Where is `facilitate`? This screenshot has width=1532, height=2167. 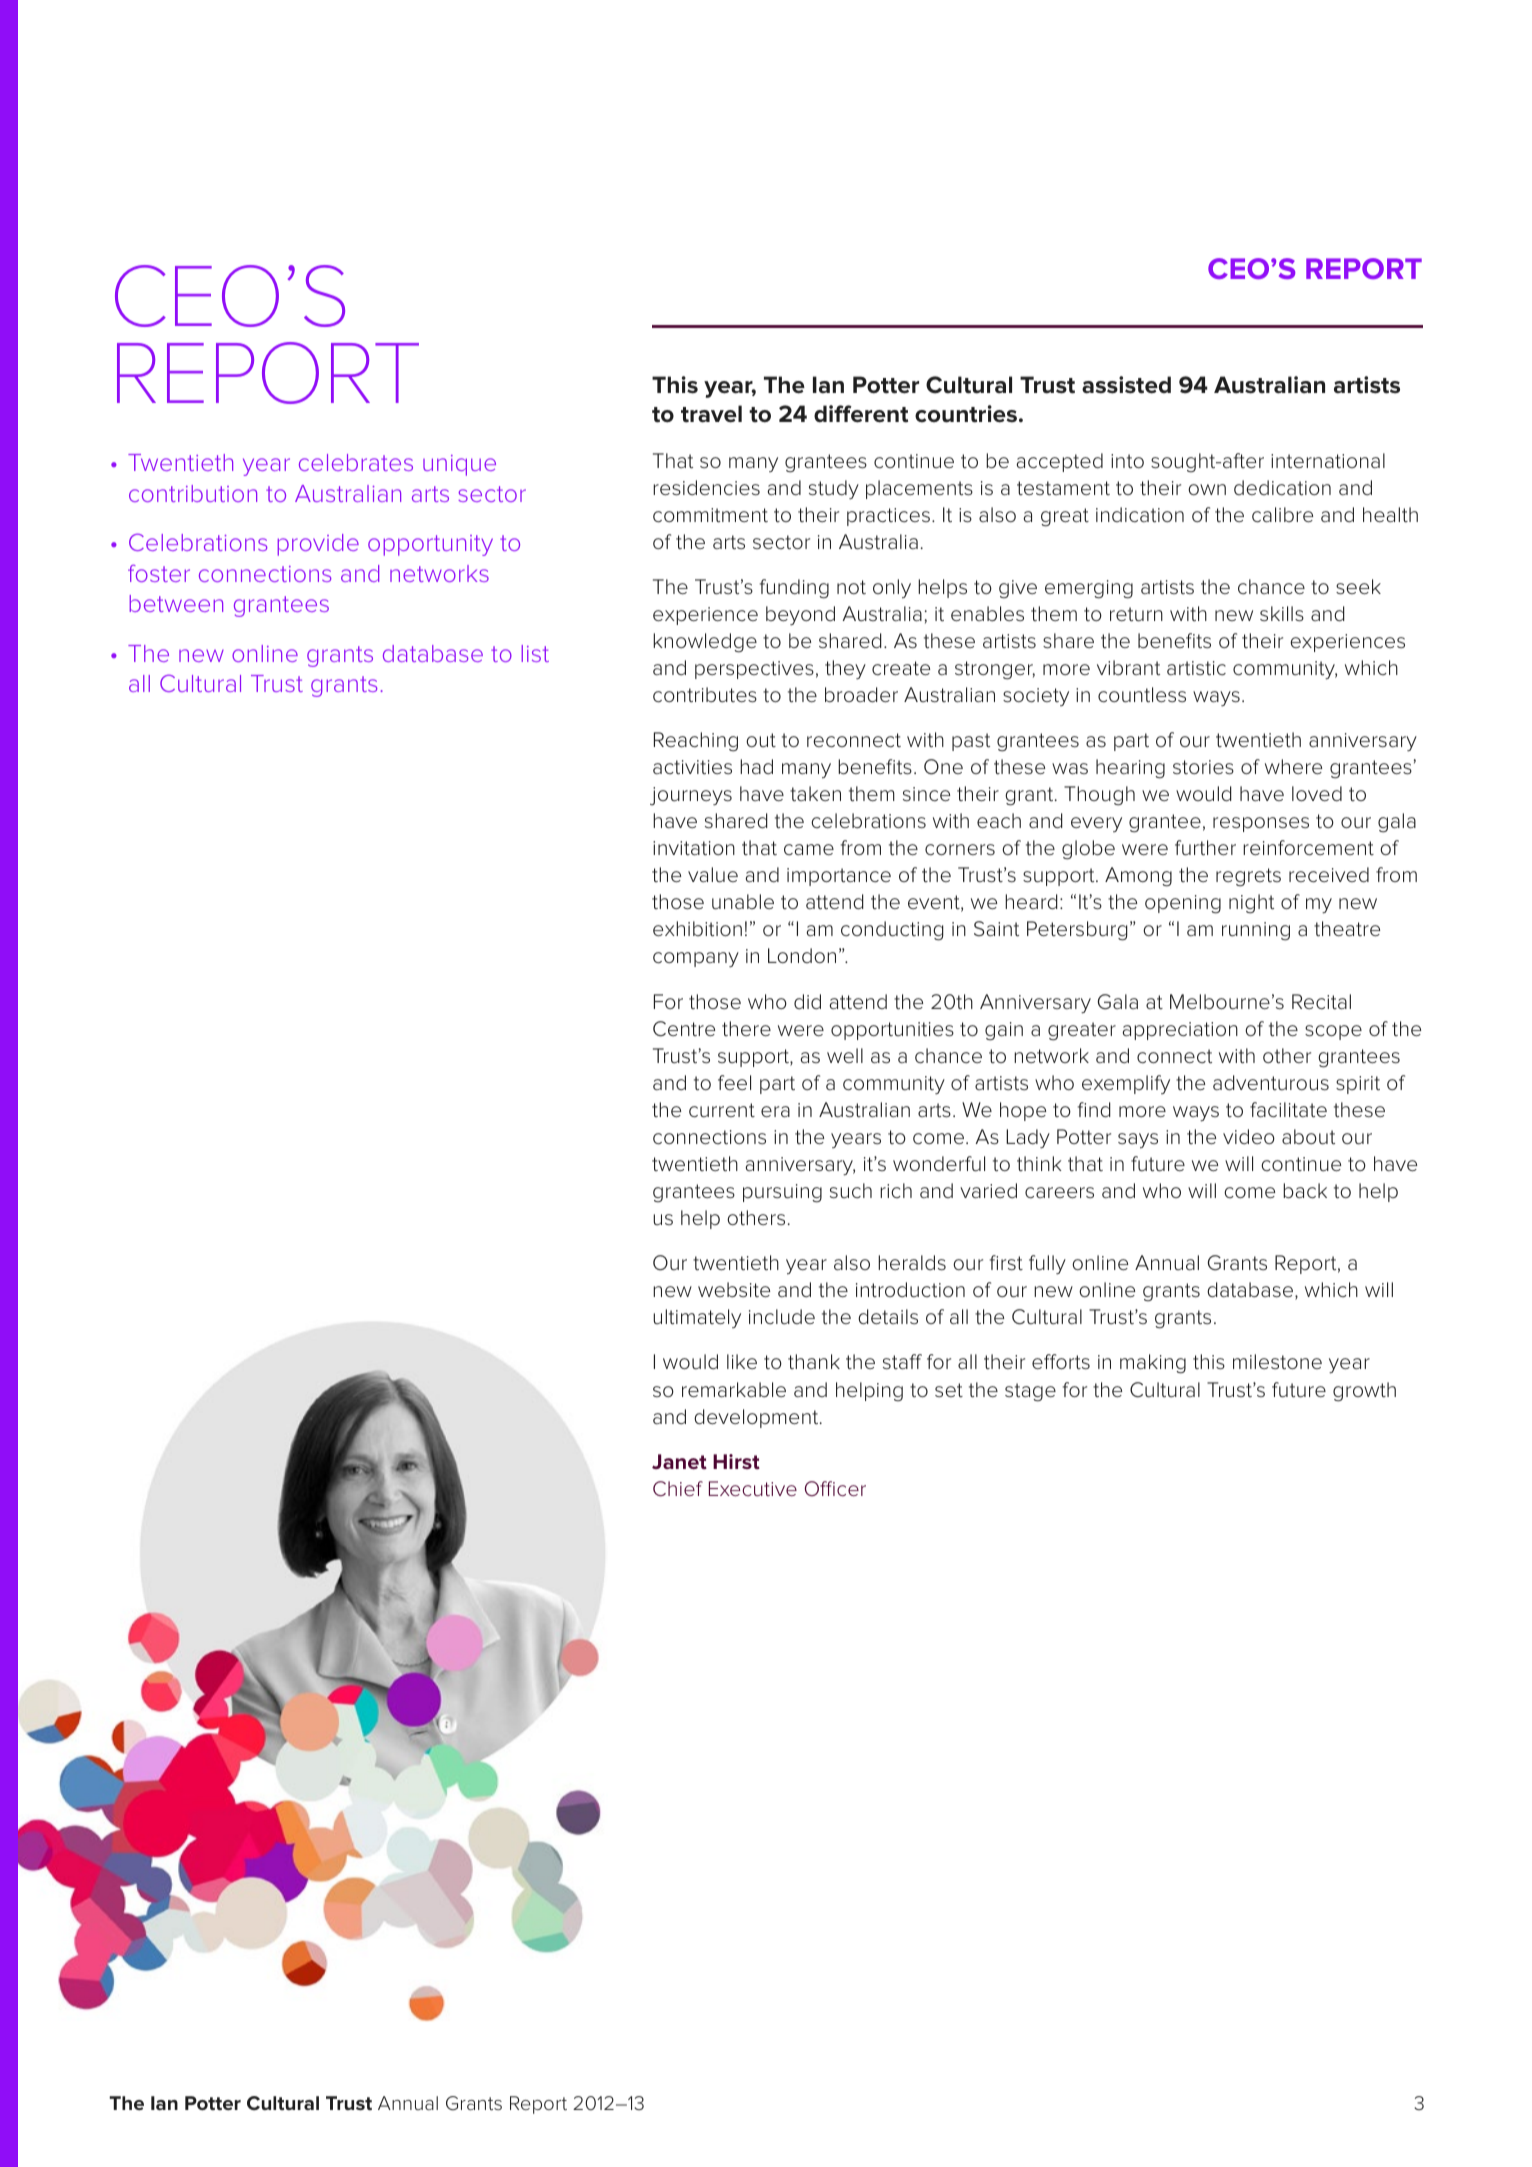 facilitate is located at coordinates (1288, 1110).
